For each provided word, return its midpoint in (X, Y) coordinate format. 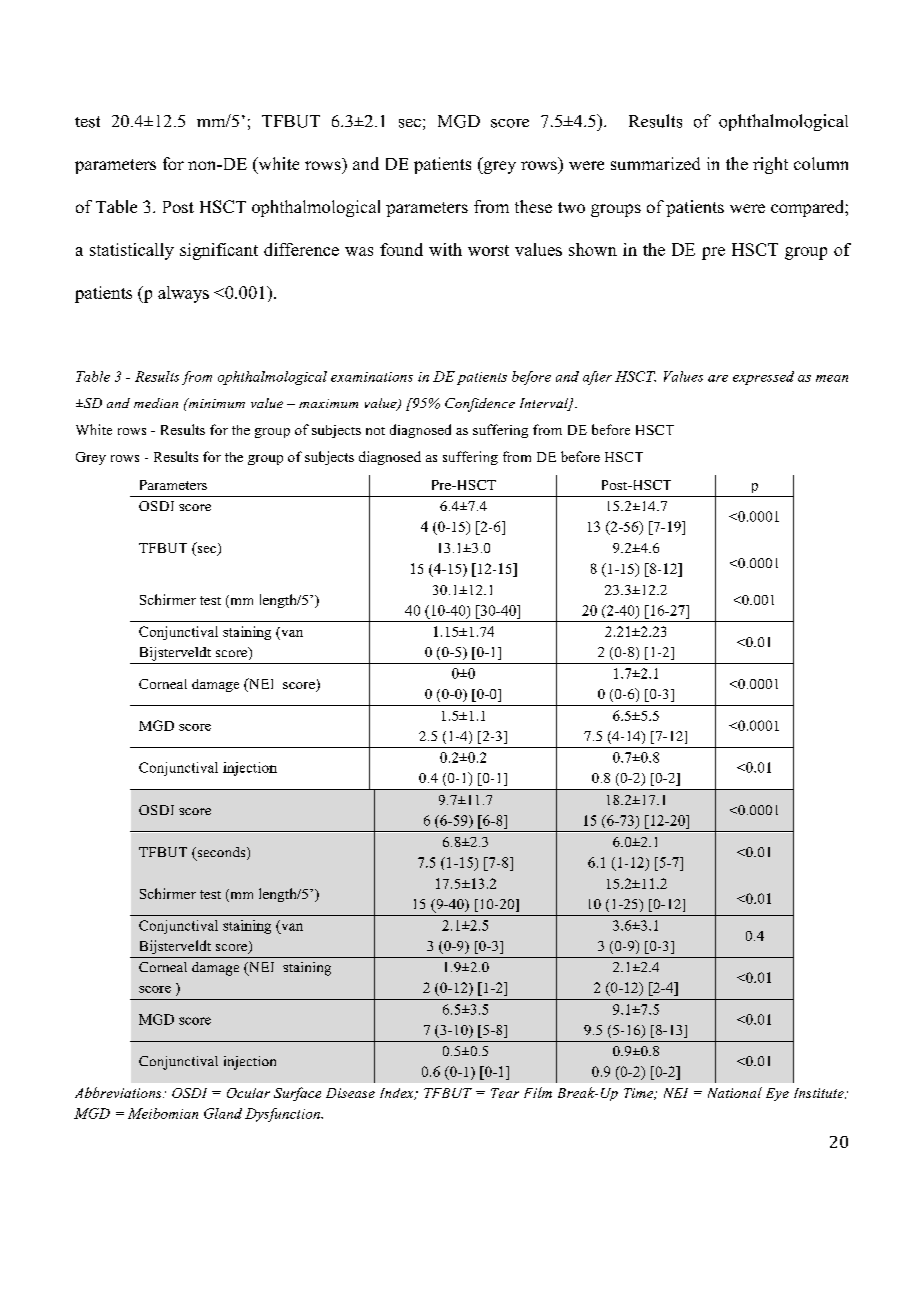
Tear (505, 1093)
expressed (763, 378)
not (375, 431)
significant (219, 251)
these (533, 206)
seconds (221, 853)
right (770, 165)
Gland (223, 1113)
